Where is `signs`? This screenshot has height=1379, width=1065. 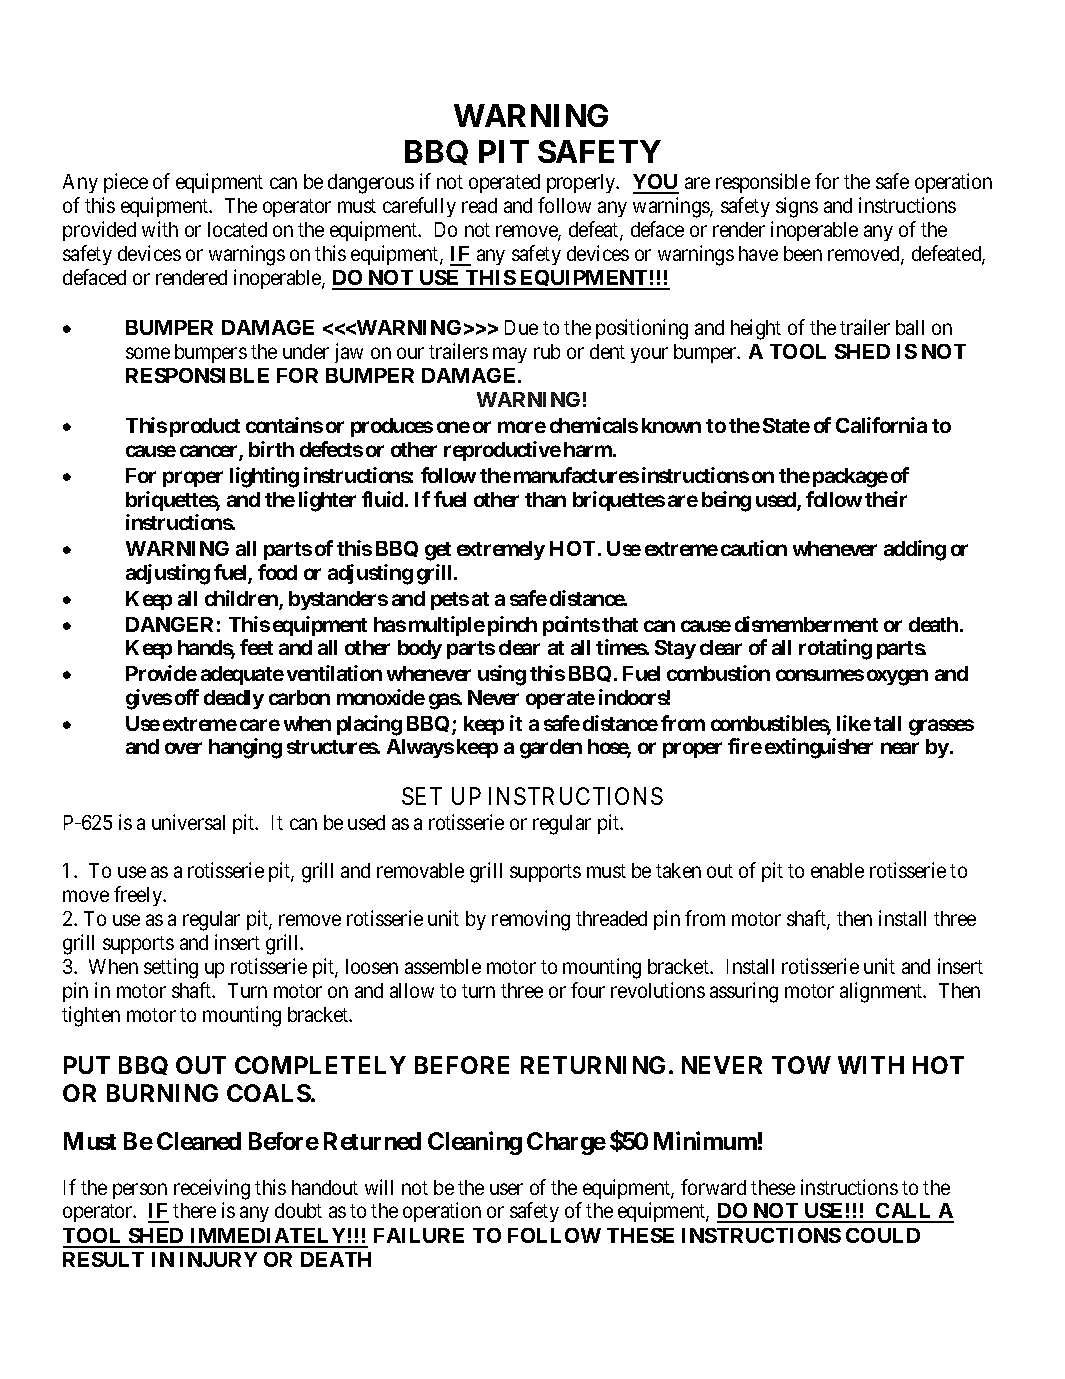
signs is located at coordinates (797, 207).
